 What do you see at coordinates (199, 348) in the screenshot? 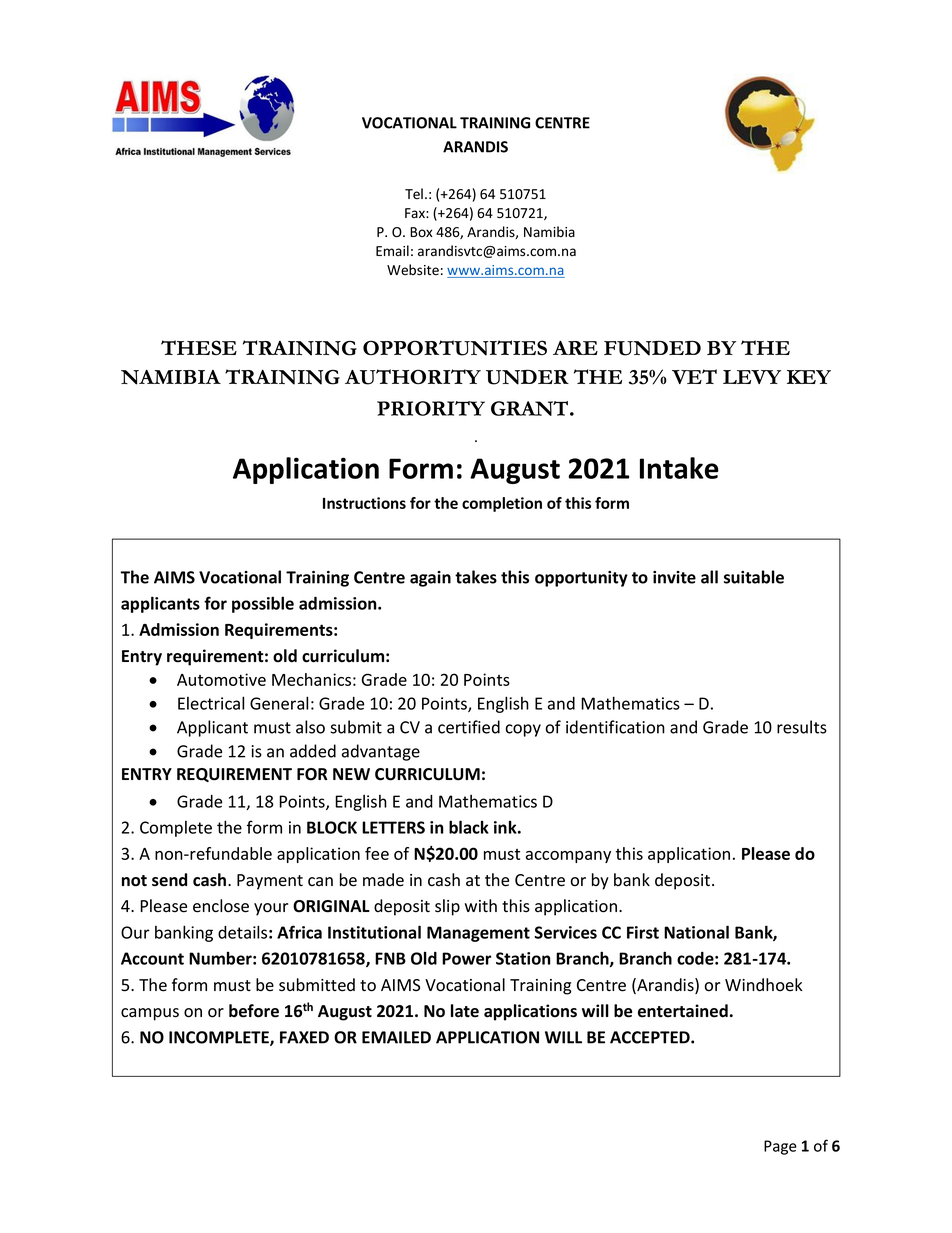
I see `THESE` at bounding box center [199, 348].
